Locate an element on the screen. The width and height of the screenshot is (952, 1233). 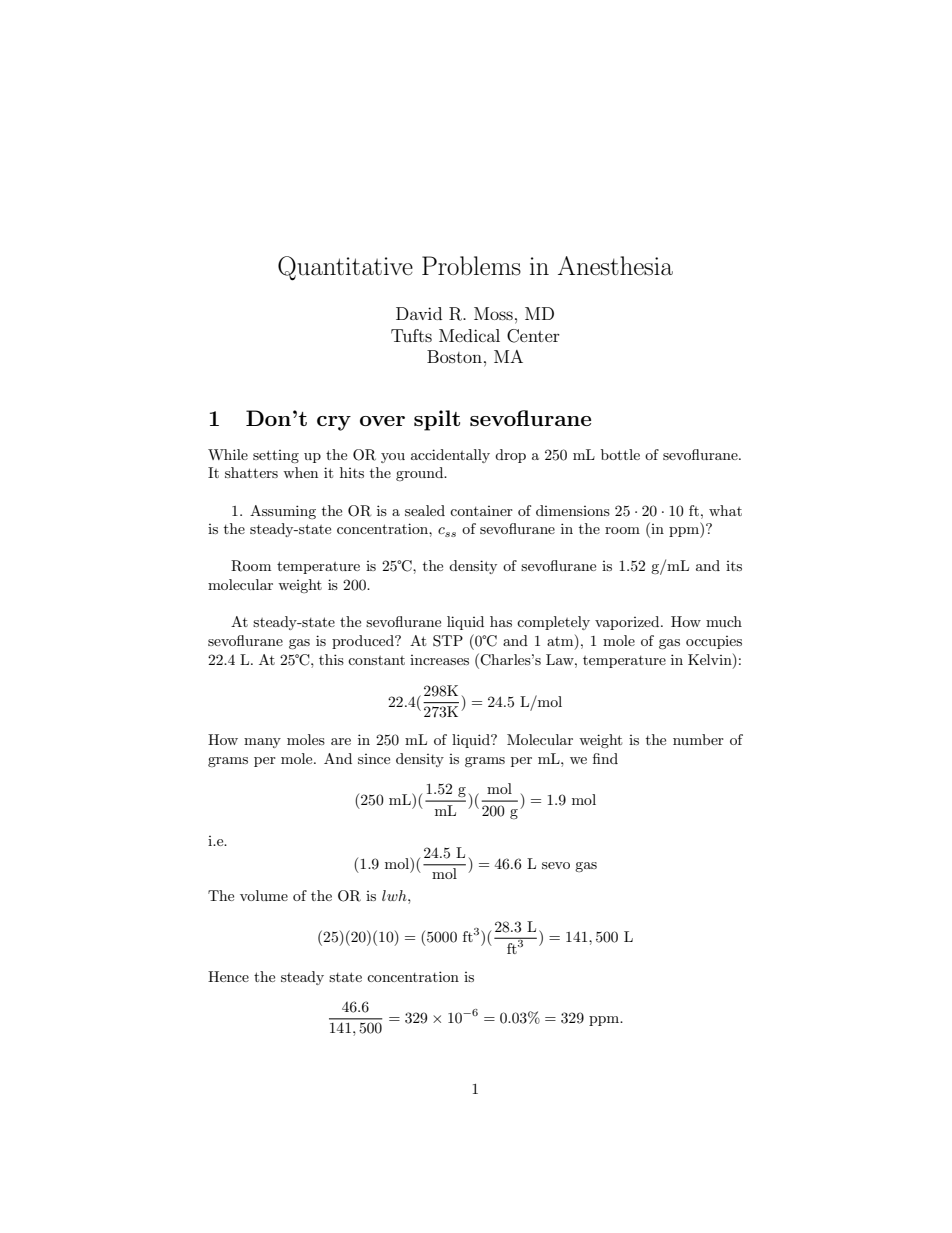
Hence is located at coordinates (228, 976).
